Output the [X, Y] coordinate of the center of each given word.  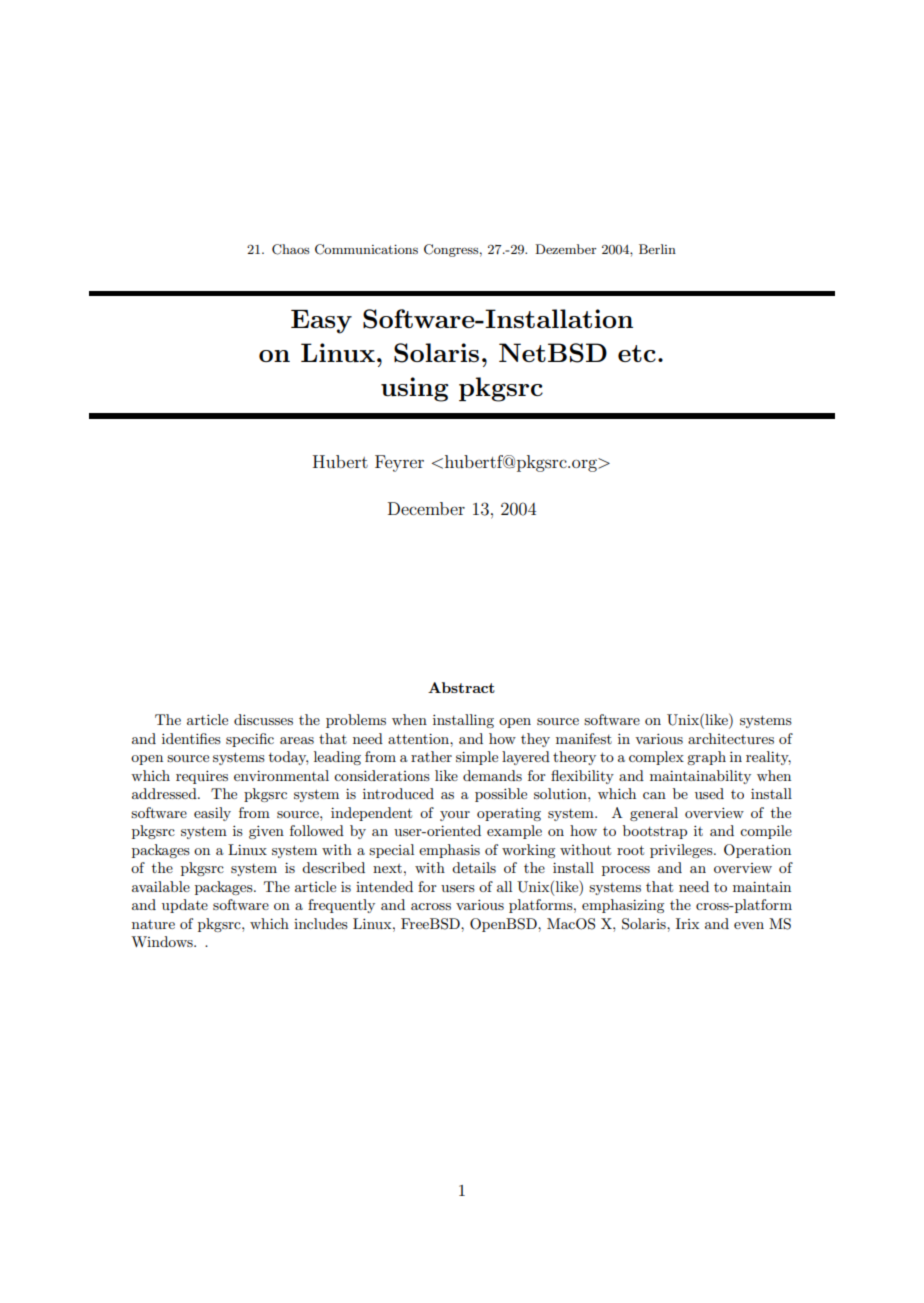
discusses [263, 719]
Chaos [290, 249]
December [426, 508]
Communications [366, 249]
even [749, 925]
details [474, 867]
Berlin [657, 249]
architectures [731, 738]
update [185, 906]
